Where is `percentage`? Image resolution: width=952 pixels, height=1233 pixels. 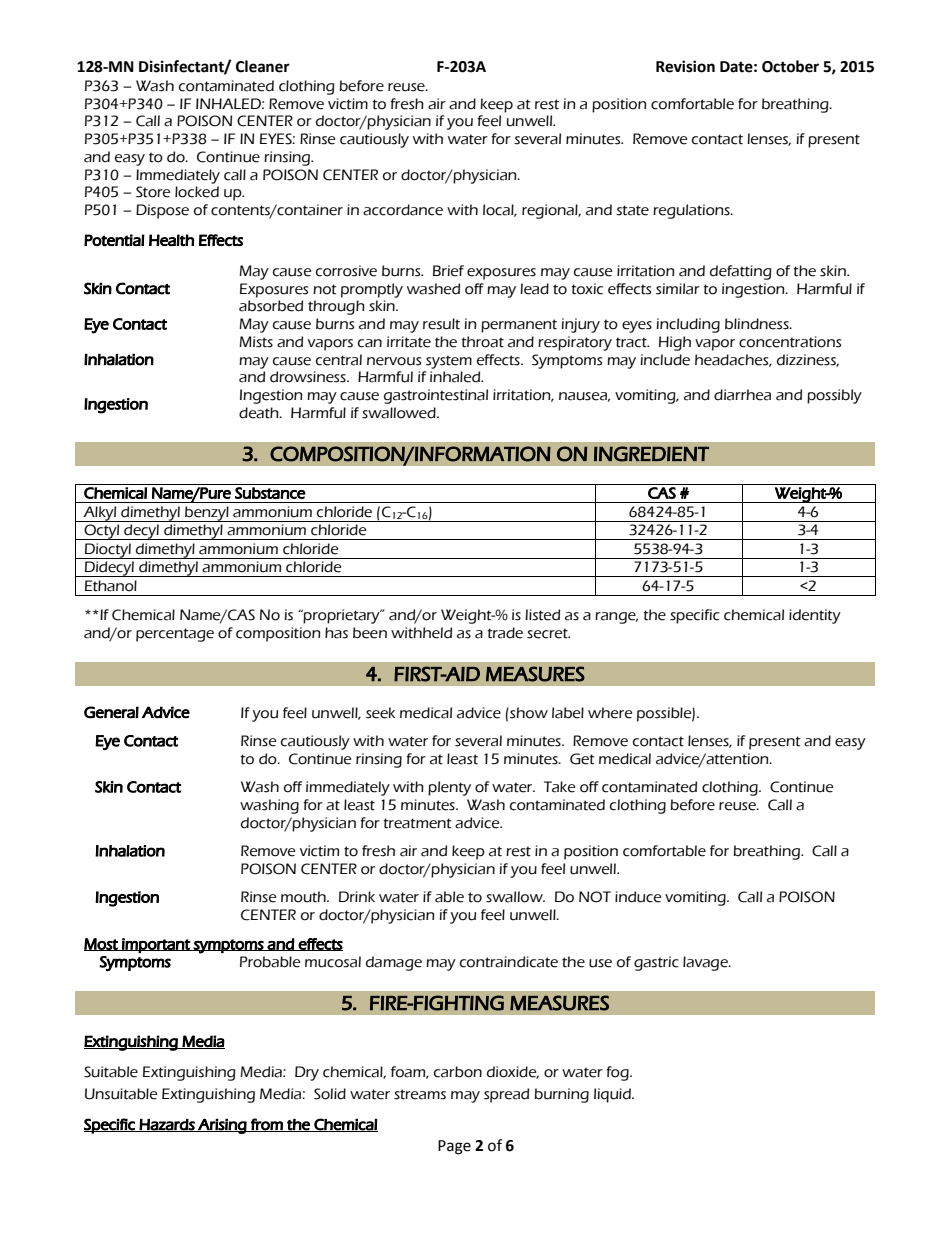 percentage is located at coordinates (175, 635).
